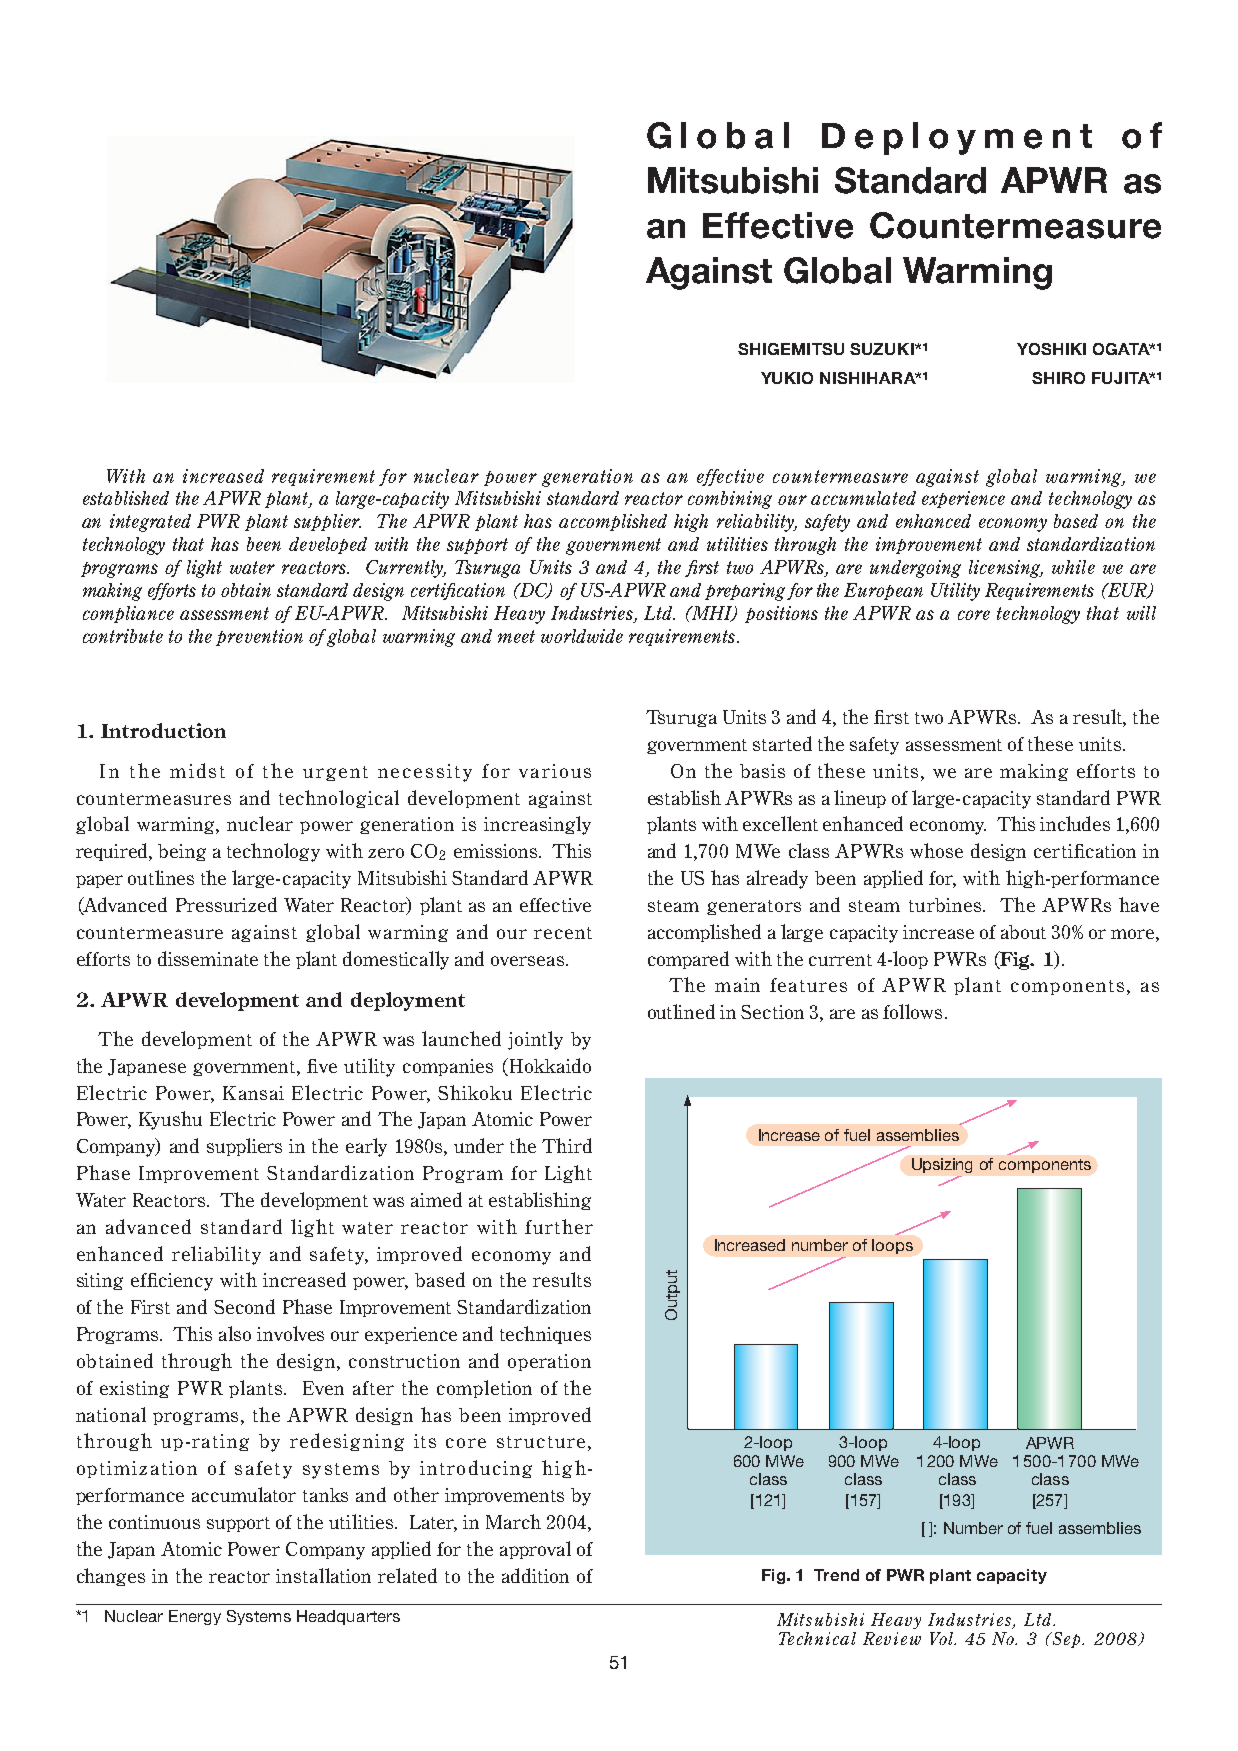 Image resolution: width=1238 pixels, height=1751 pixels. Describe the element at coordinates (567, 1145) in the page. I see `Third` at that location.
